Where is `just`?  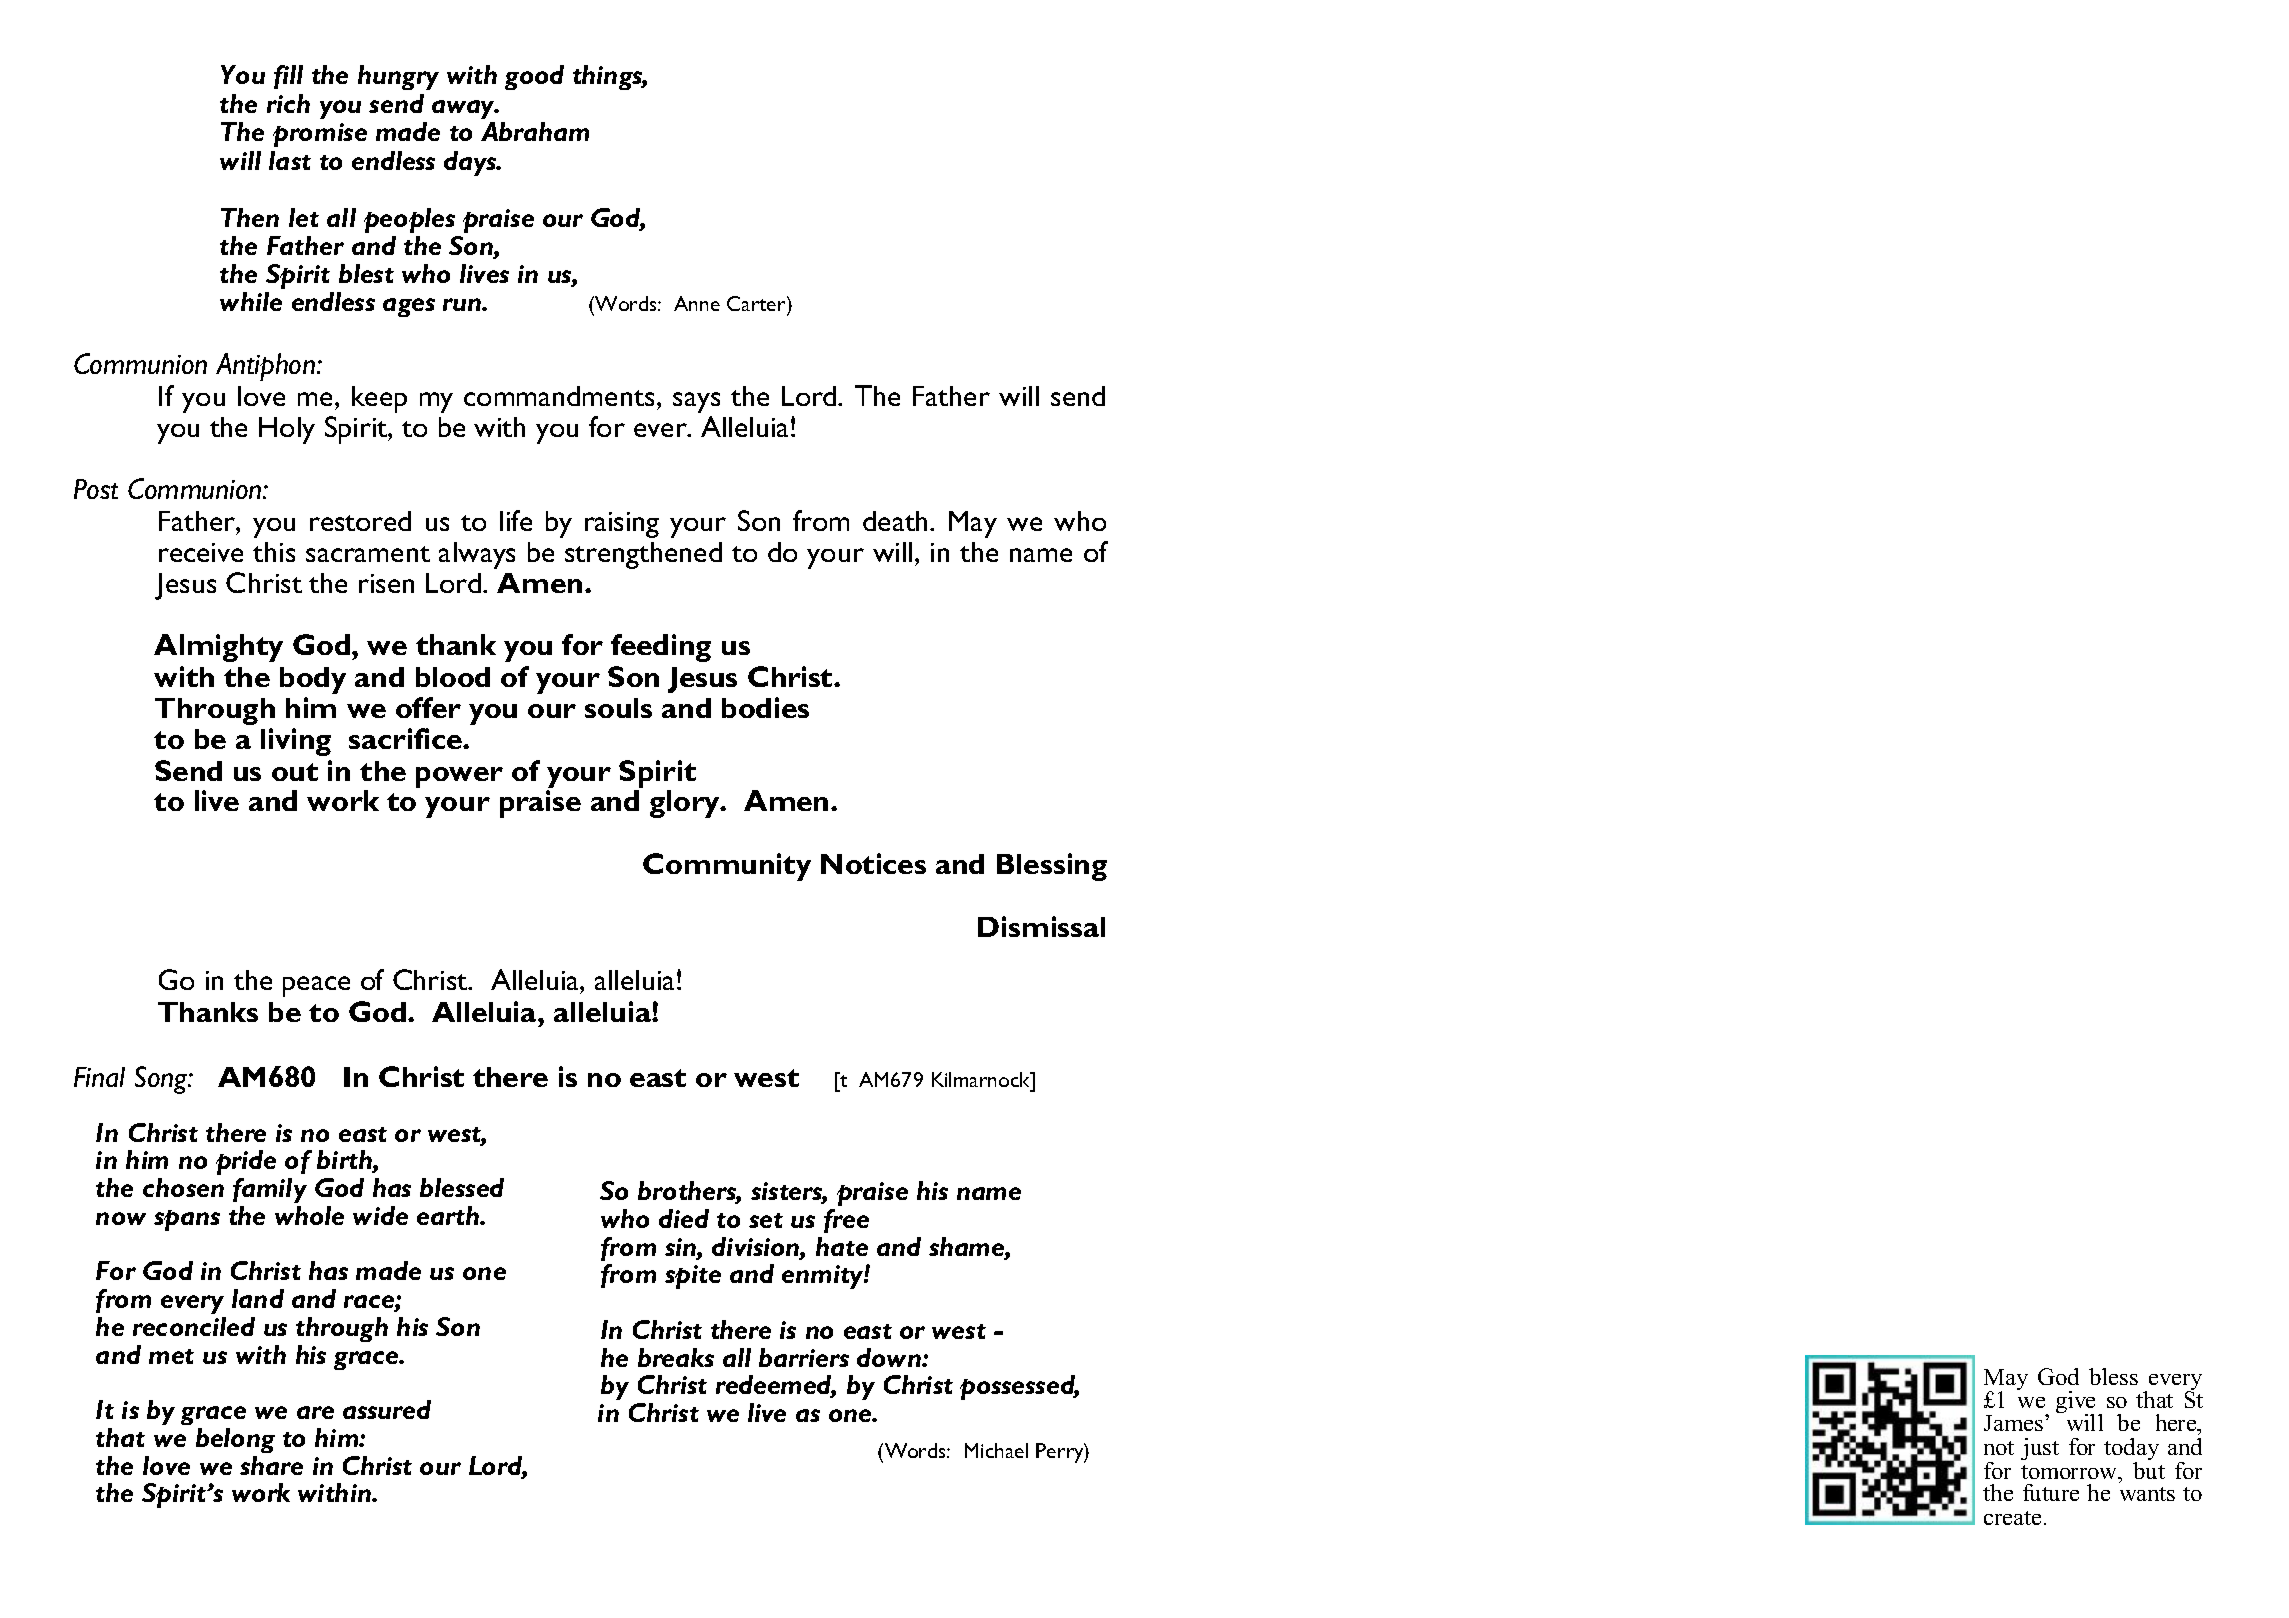 just is located at coordinates (2040, 1449).
